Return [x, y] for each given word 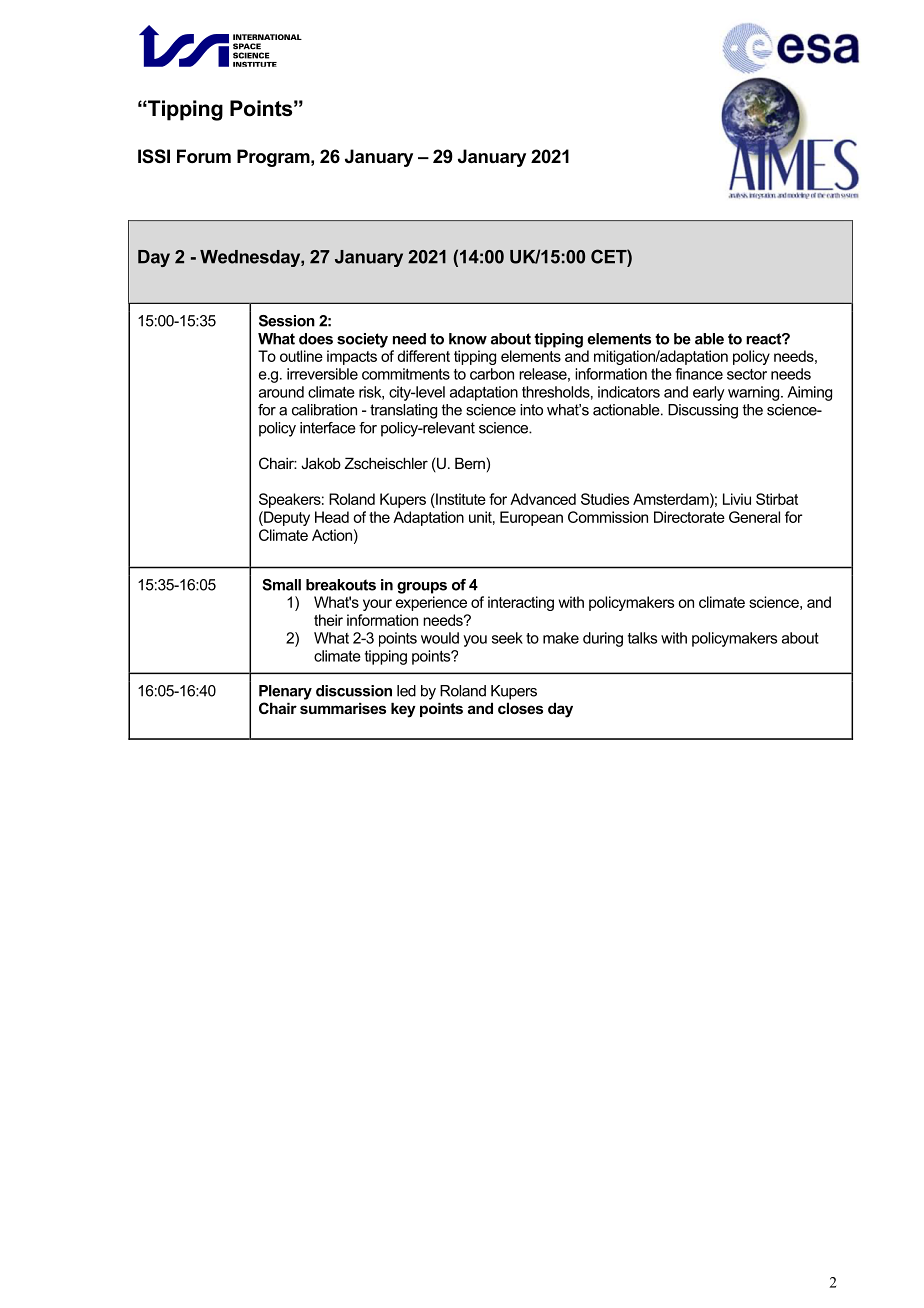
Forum [204, 156]
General [754, 517]
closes [520, 708]
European [531, 518]
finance [699, 374]
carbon [492, 374]
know [468, 339]
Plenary [285, 692]
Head [332, 517]
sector [747, 374]
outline [301, 356]
